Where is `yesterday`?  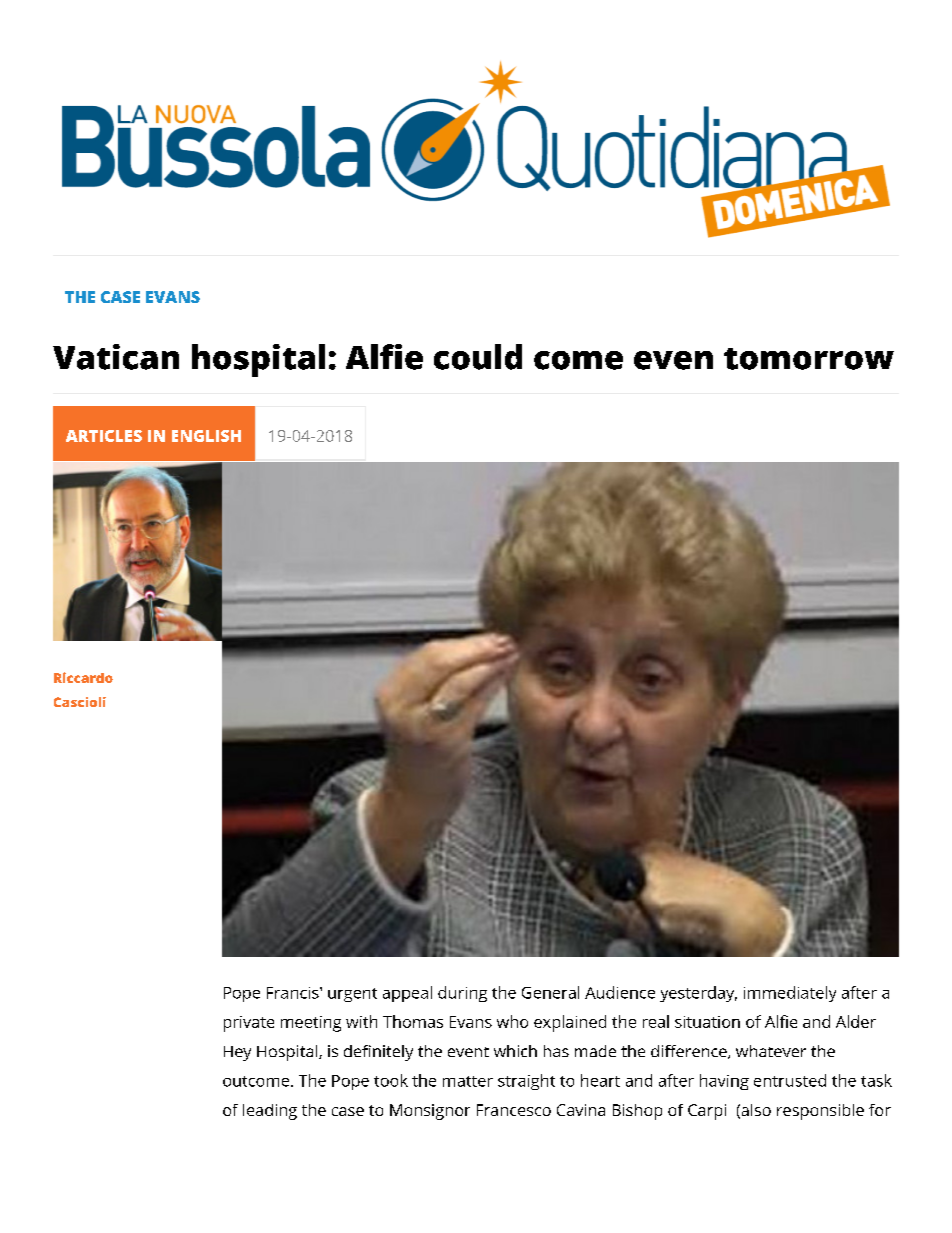
yesterday is located at coordinates (698, 994).
